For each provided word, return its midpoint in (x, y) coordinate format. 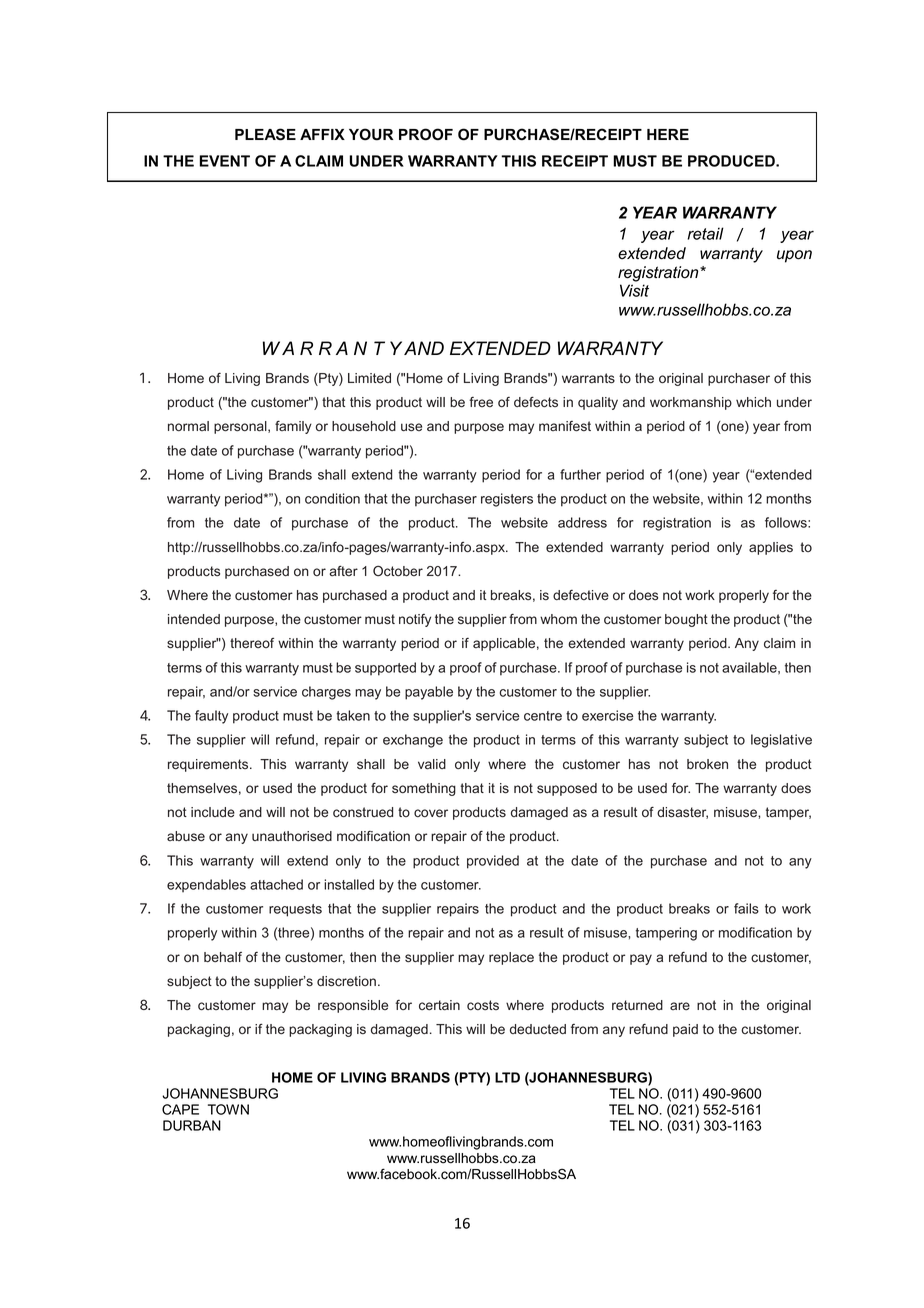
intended (194, 619)
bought (686, 620)
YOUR (371, 134)
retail (706, 233)
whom (558, 619)
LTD (507, 1077)
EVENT (225, 161)
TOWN (228, 1109)
